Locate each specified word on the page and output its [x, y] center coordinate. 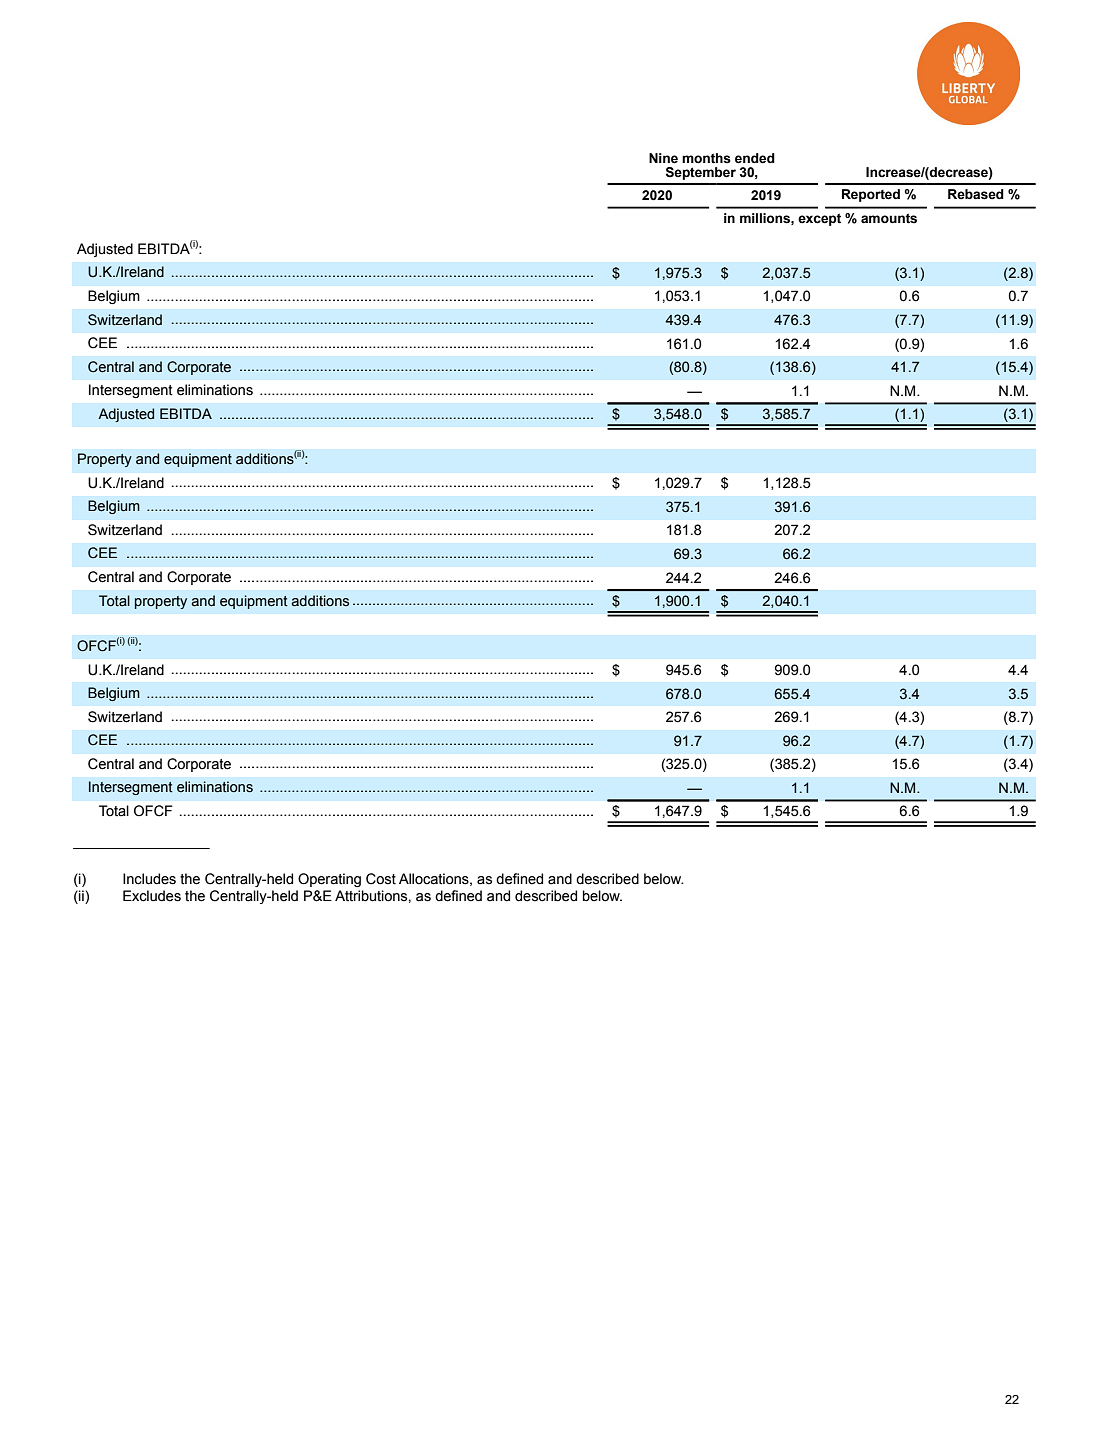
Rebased [976, 194]
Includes [149, 879]
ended [755, 158]
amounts [889, 218]
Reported [871, 195]
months [706, 158]
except [819, 219]
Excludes [152, 896]
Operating [329, 880]
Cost [381, 879]
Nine [663, 158]
